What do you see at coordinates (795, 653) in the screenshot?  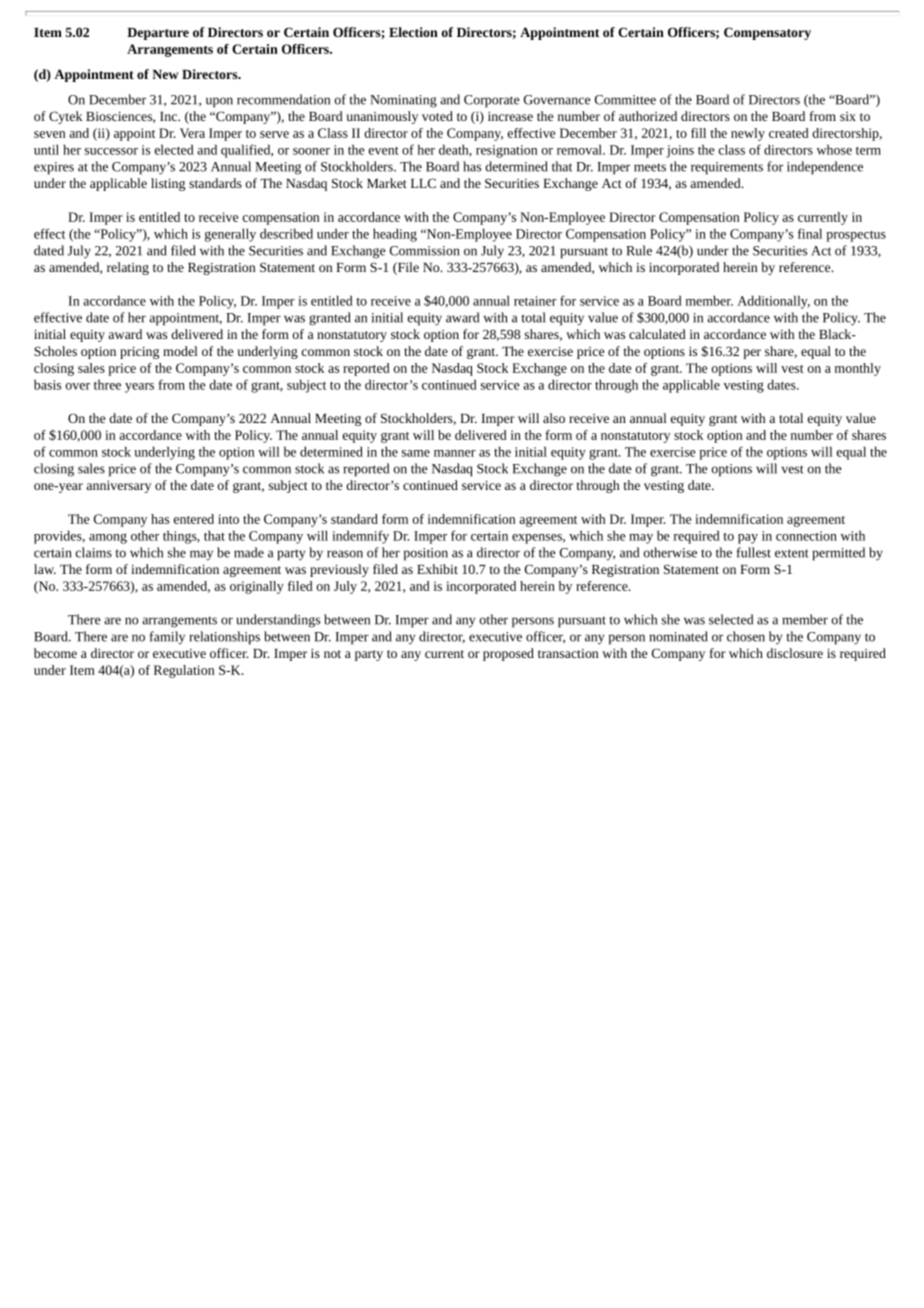 I see `disclosure` at bounding box center [795, 653].
